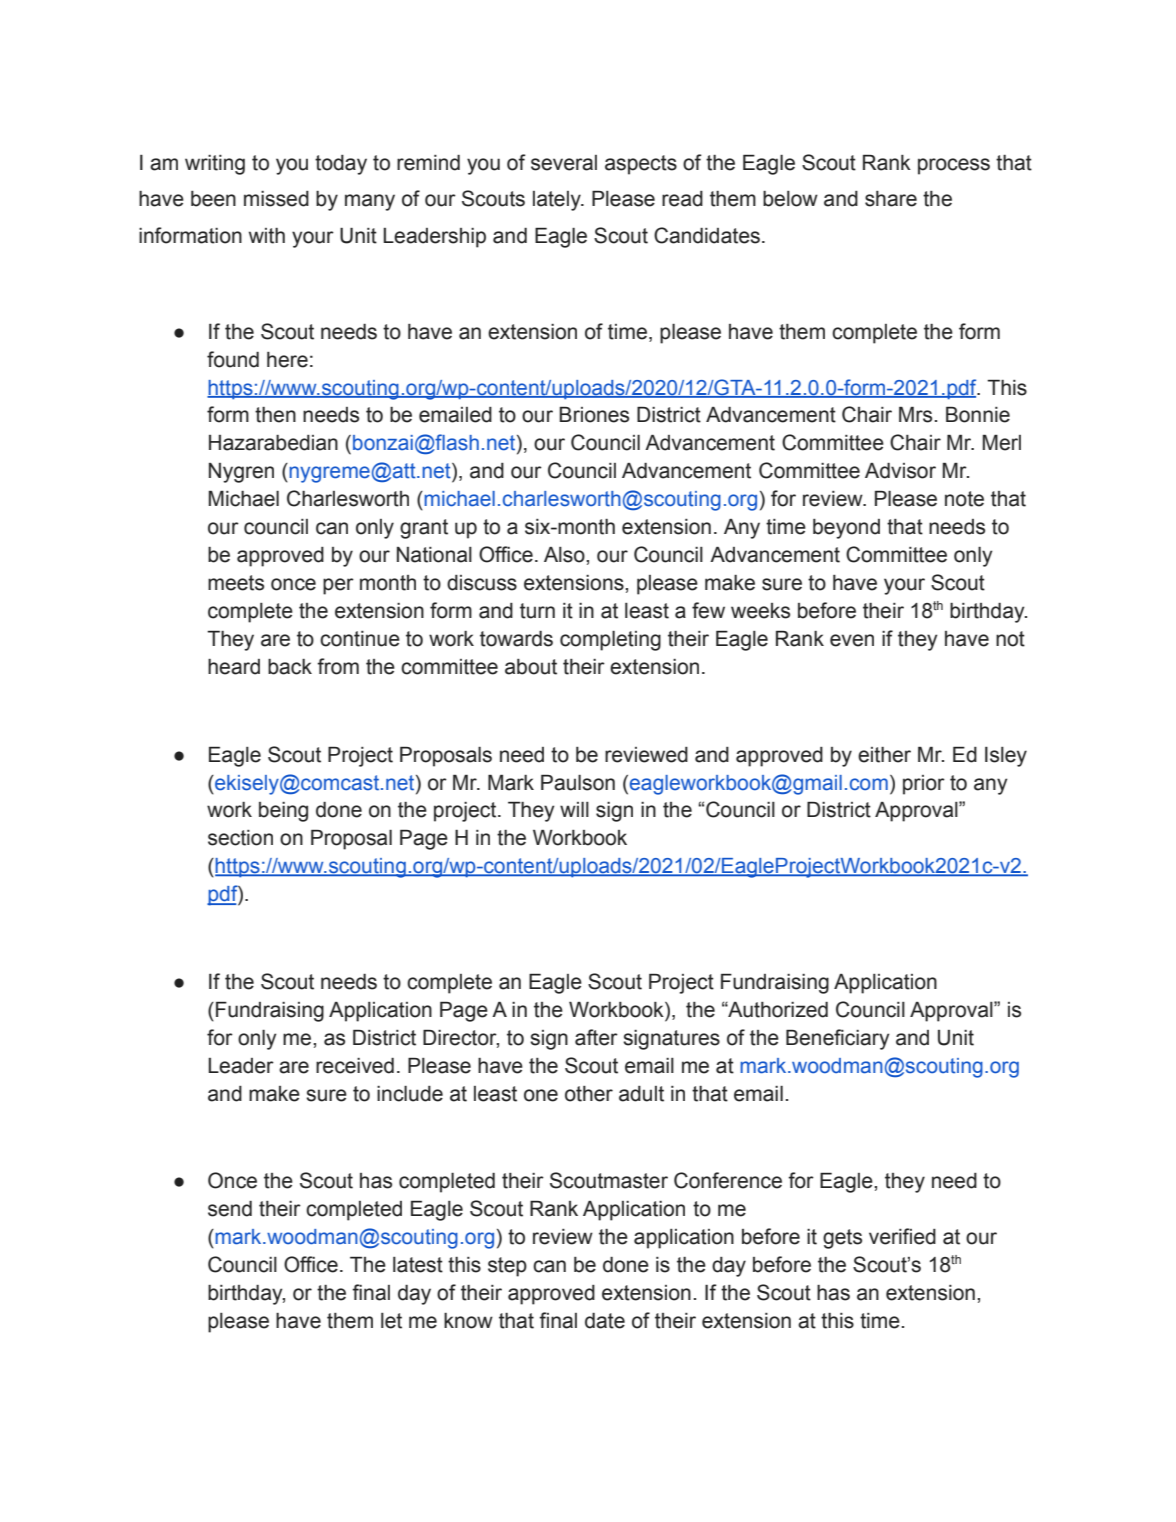 Image resolution: width=1176 pixels, height=1522 pixels. Describe the element at coordinates (276, 199) in the document. I see `missed` at that location.
